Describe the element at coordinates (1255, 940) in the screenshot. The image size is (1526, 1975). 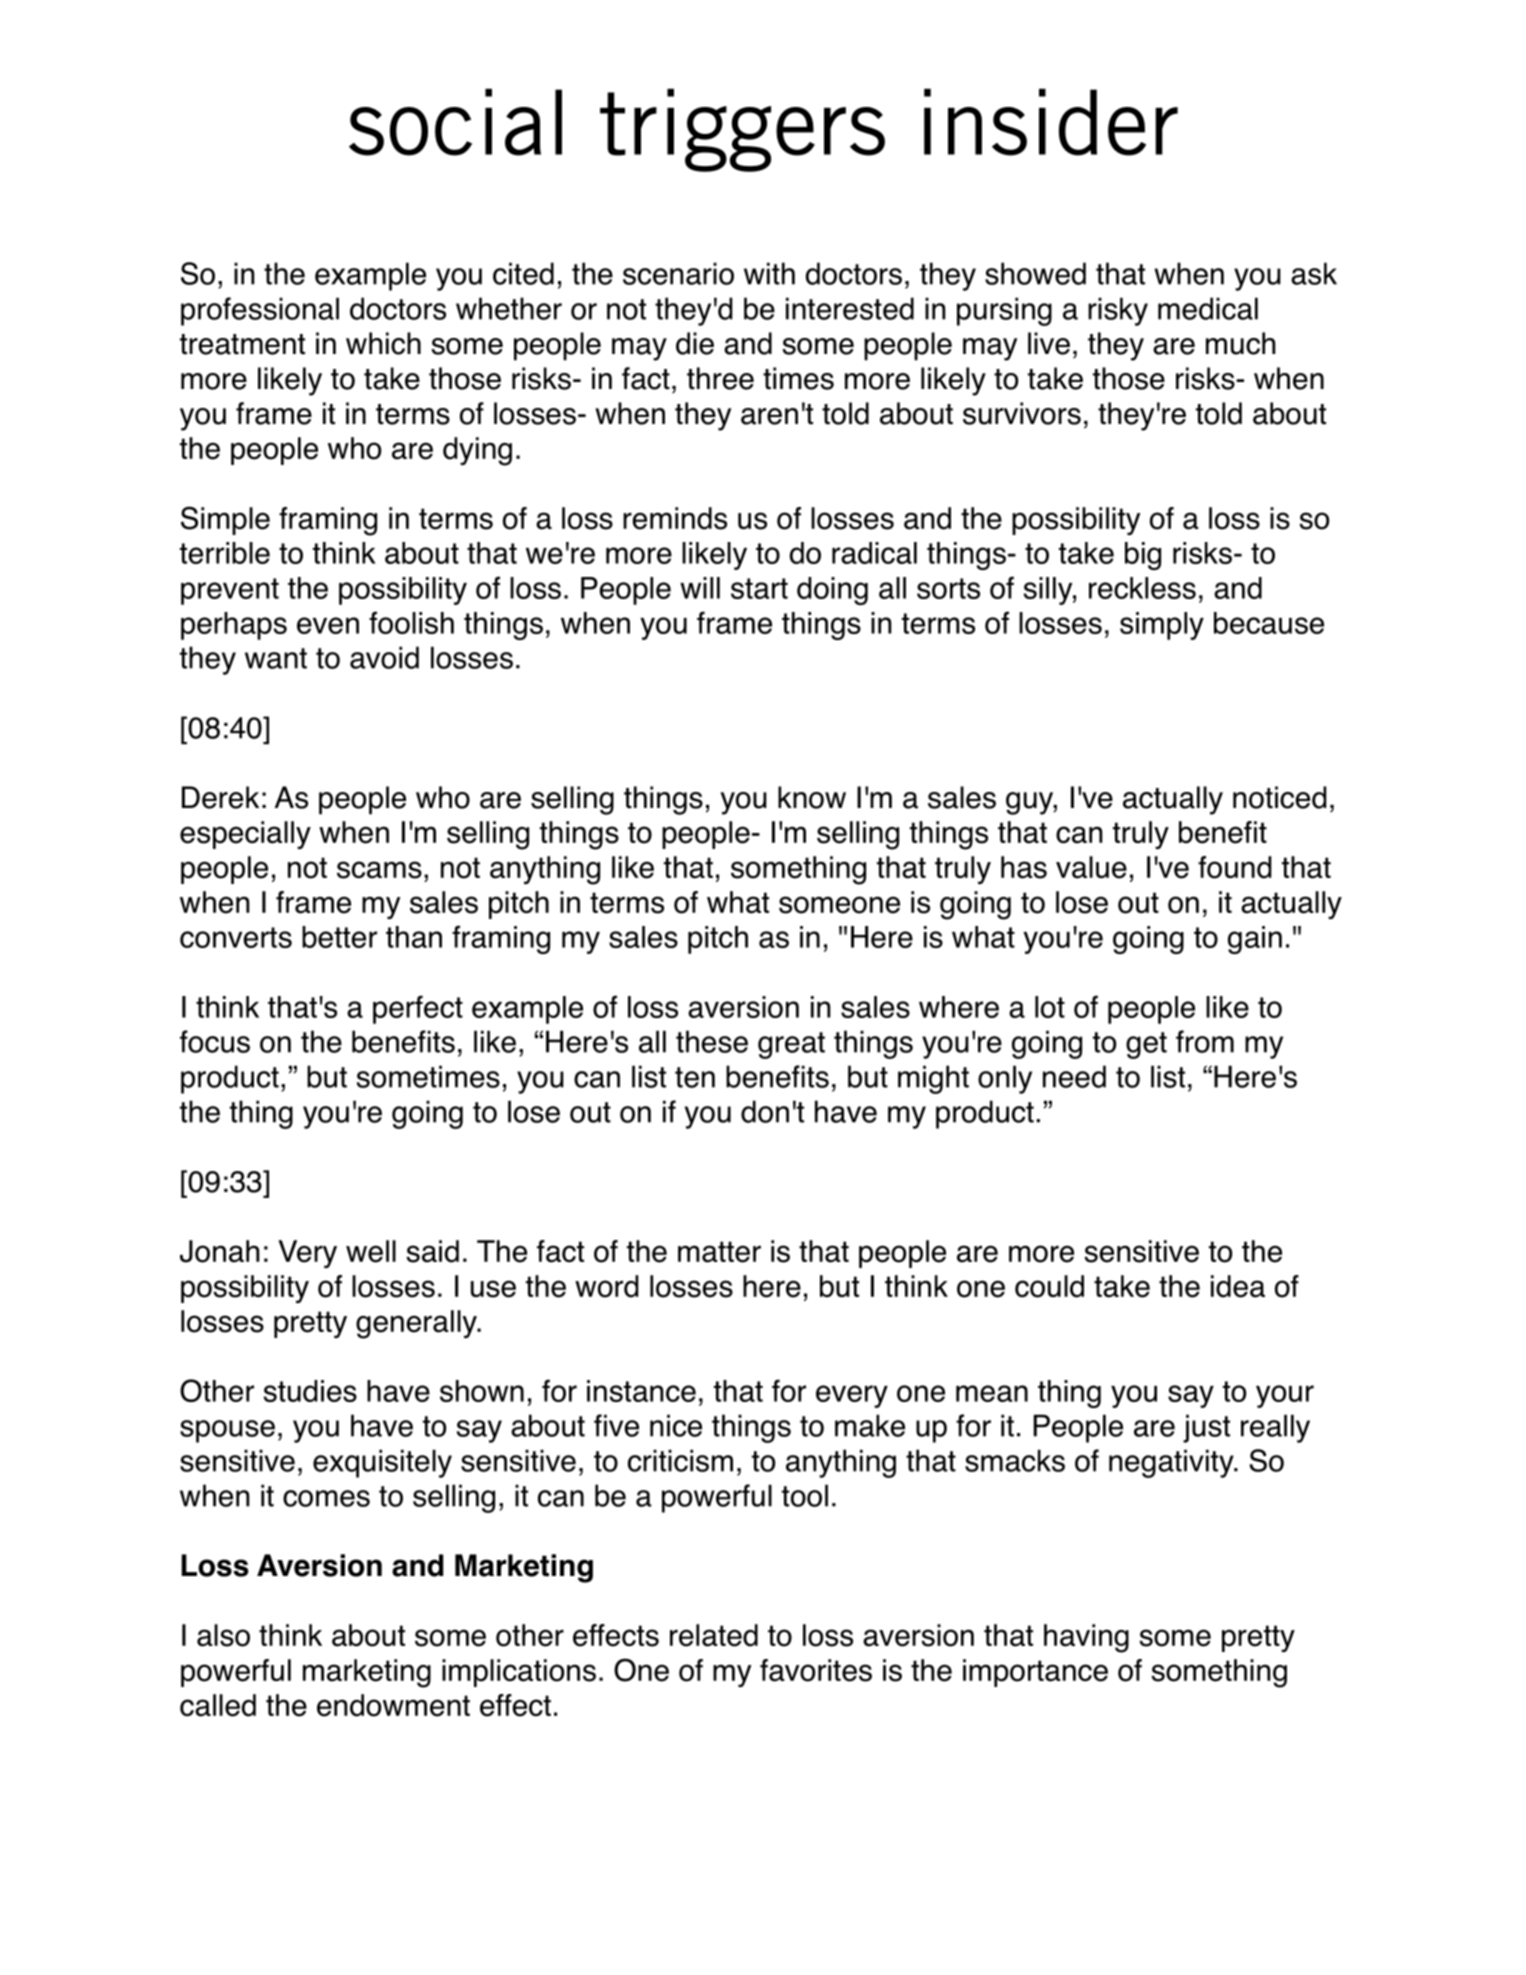
I see `gain` at that location.
